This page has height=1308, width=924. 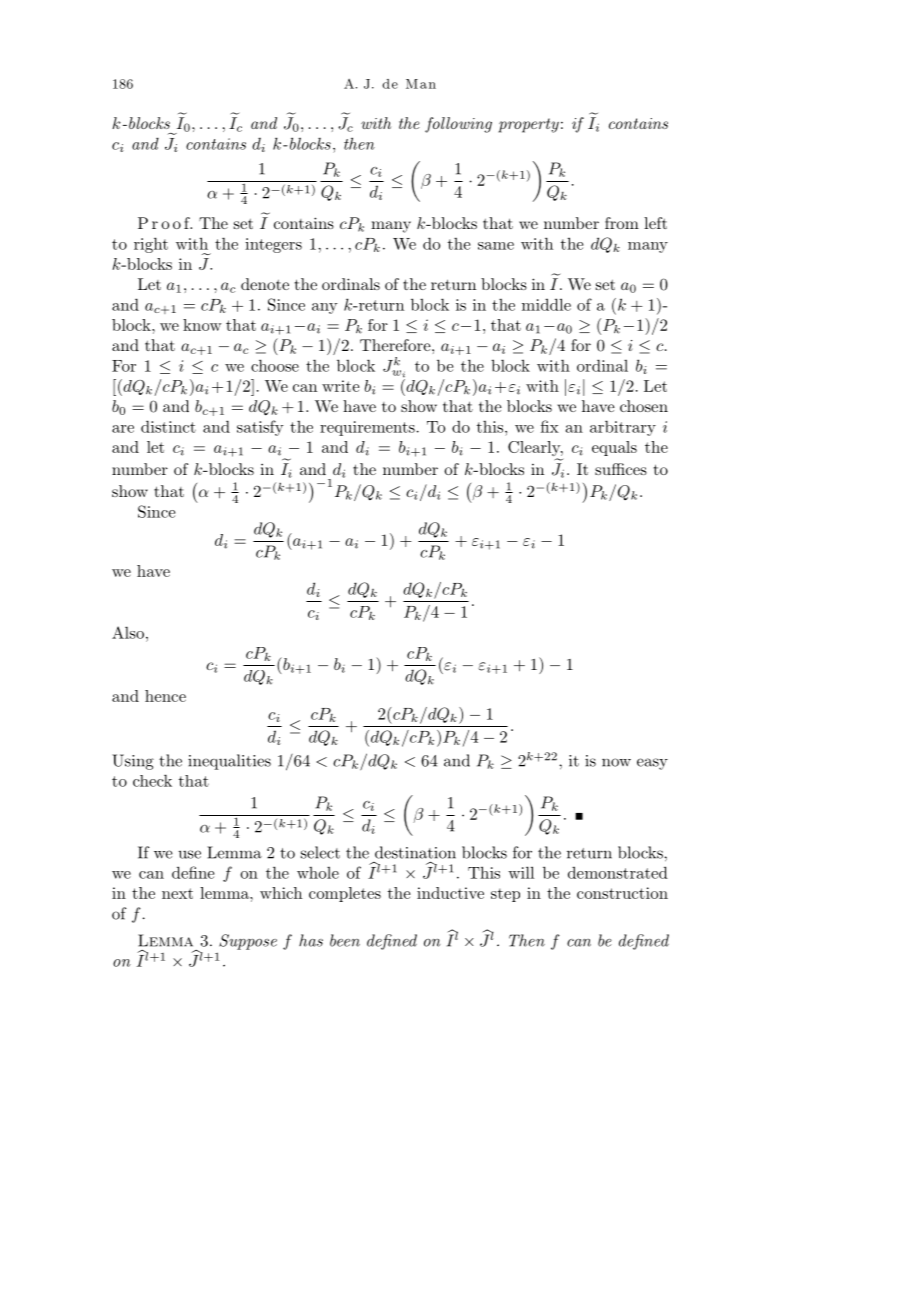 I want to click on suffices, so click(x=621, y=469).
